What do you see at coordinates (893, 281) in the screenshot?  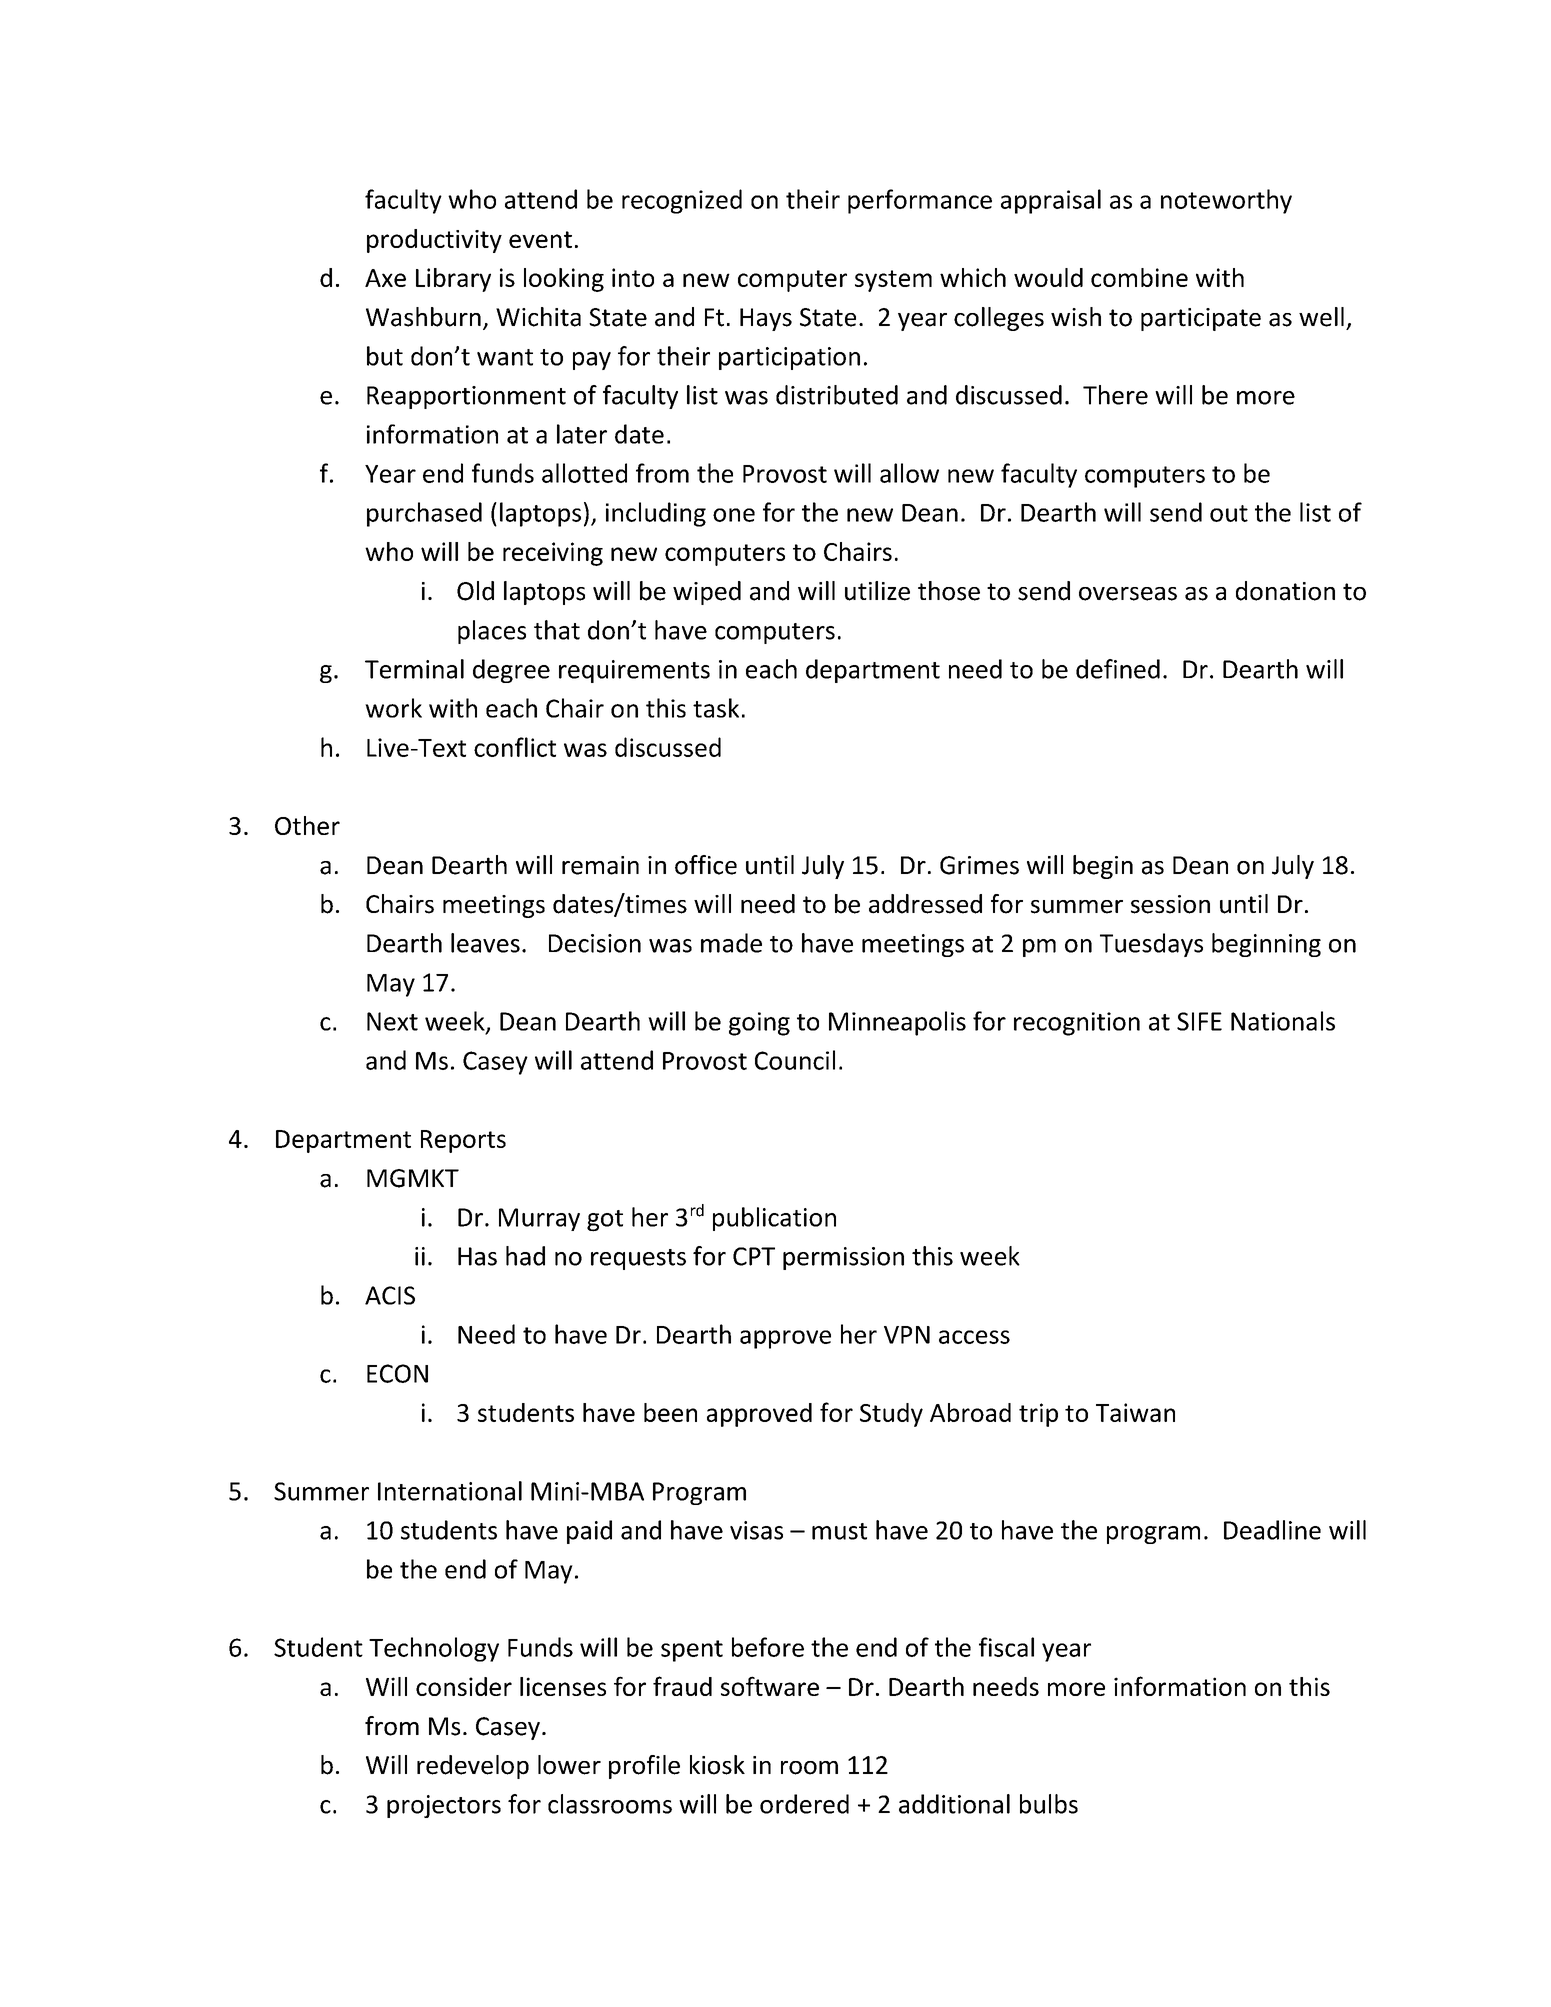 I see `system` at bounding box center [893, 281].
